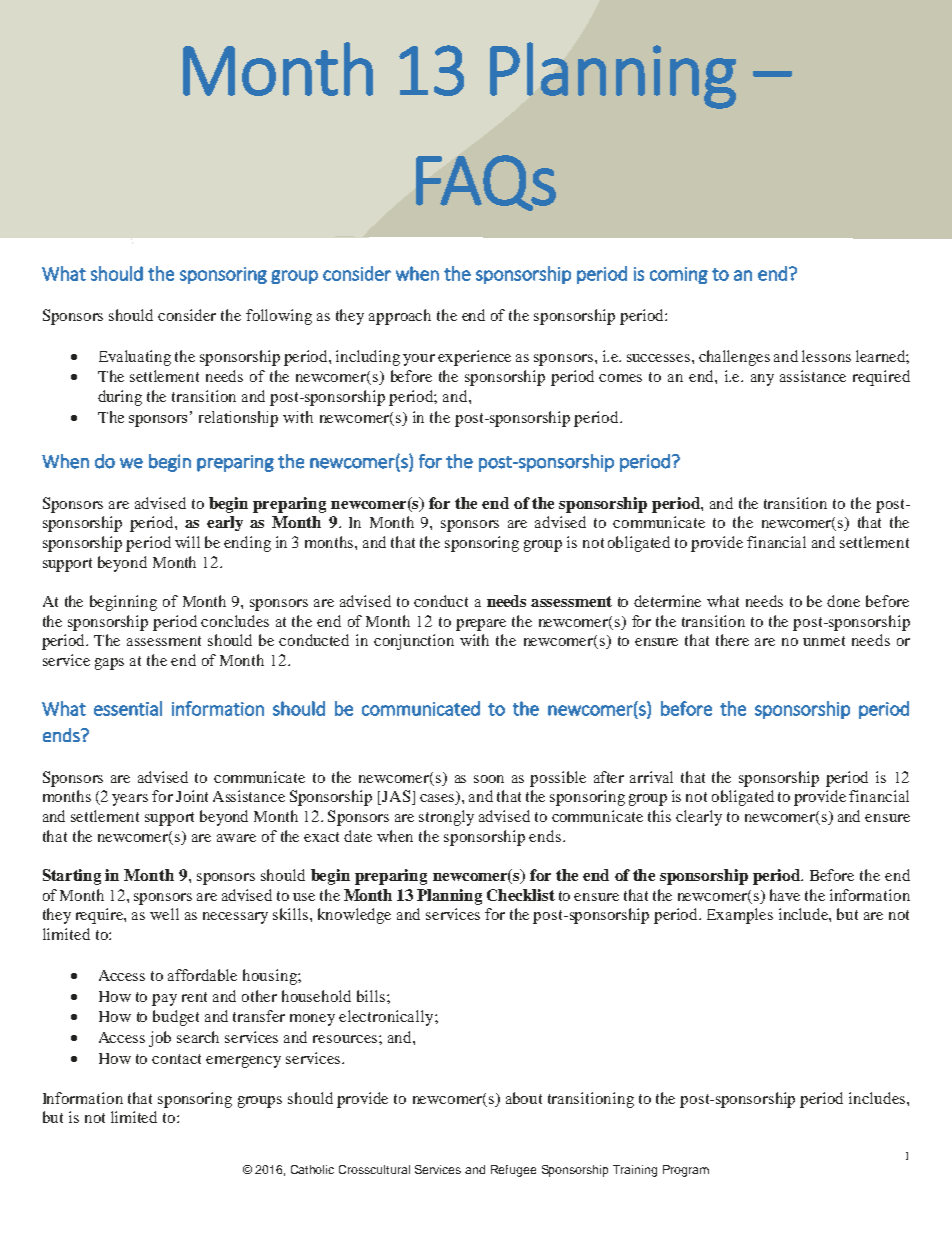  I want to click on Refugee, so click(513, 1171).
